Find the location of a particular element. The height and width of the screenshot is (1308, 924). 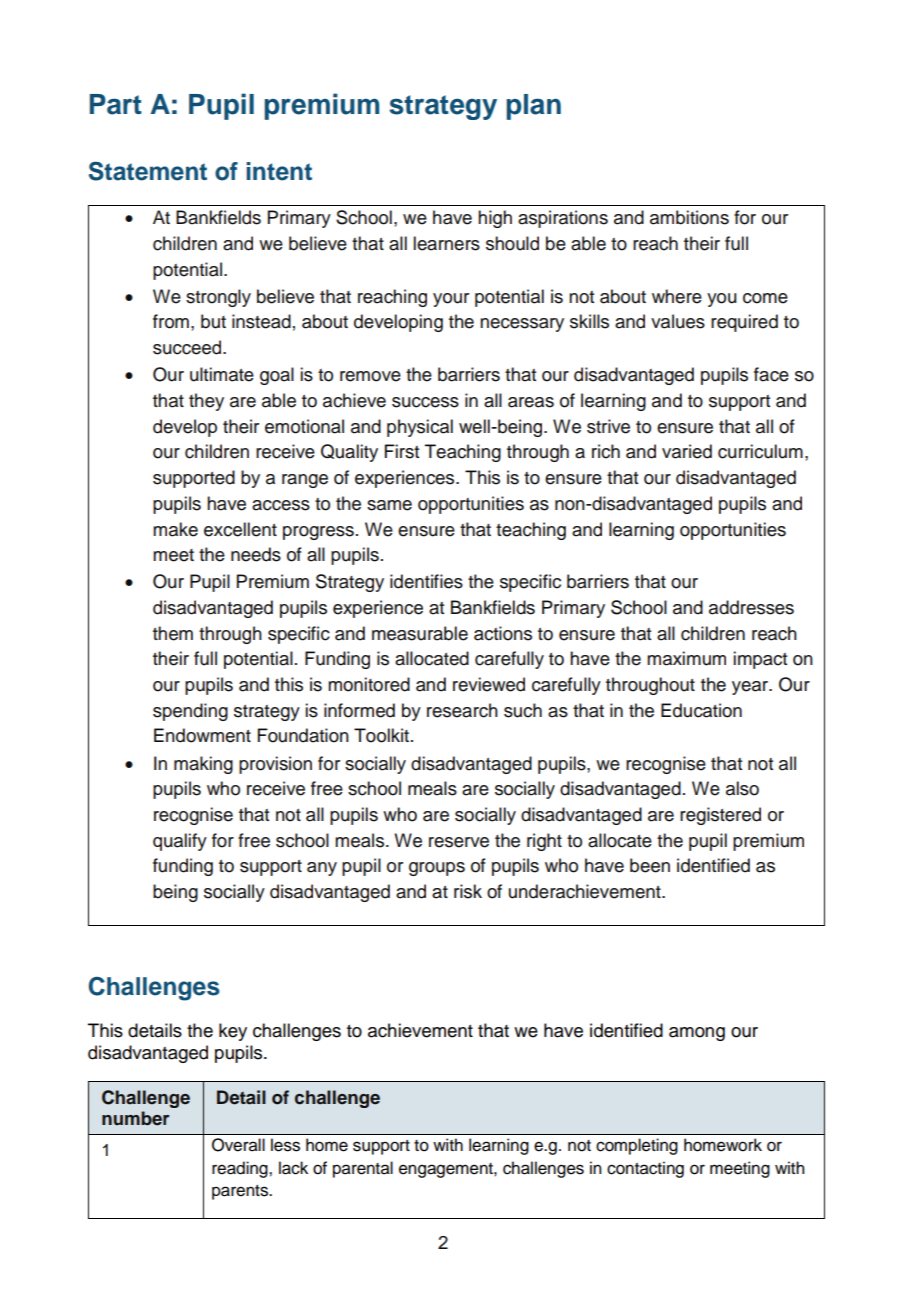

ambitions is located at coordinates (689, 217).
